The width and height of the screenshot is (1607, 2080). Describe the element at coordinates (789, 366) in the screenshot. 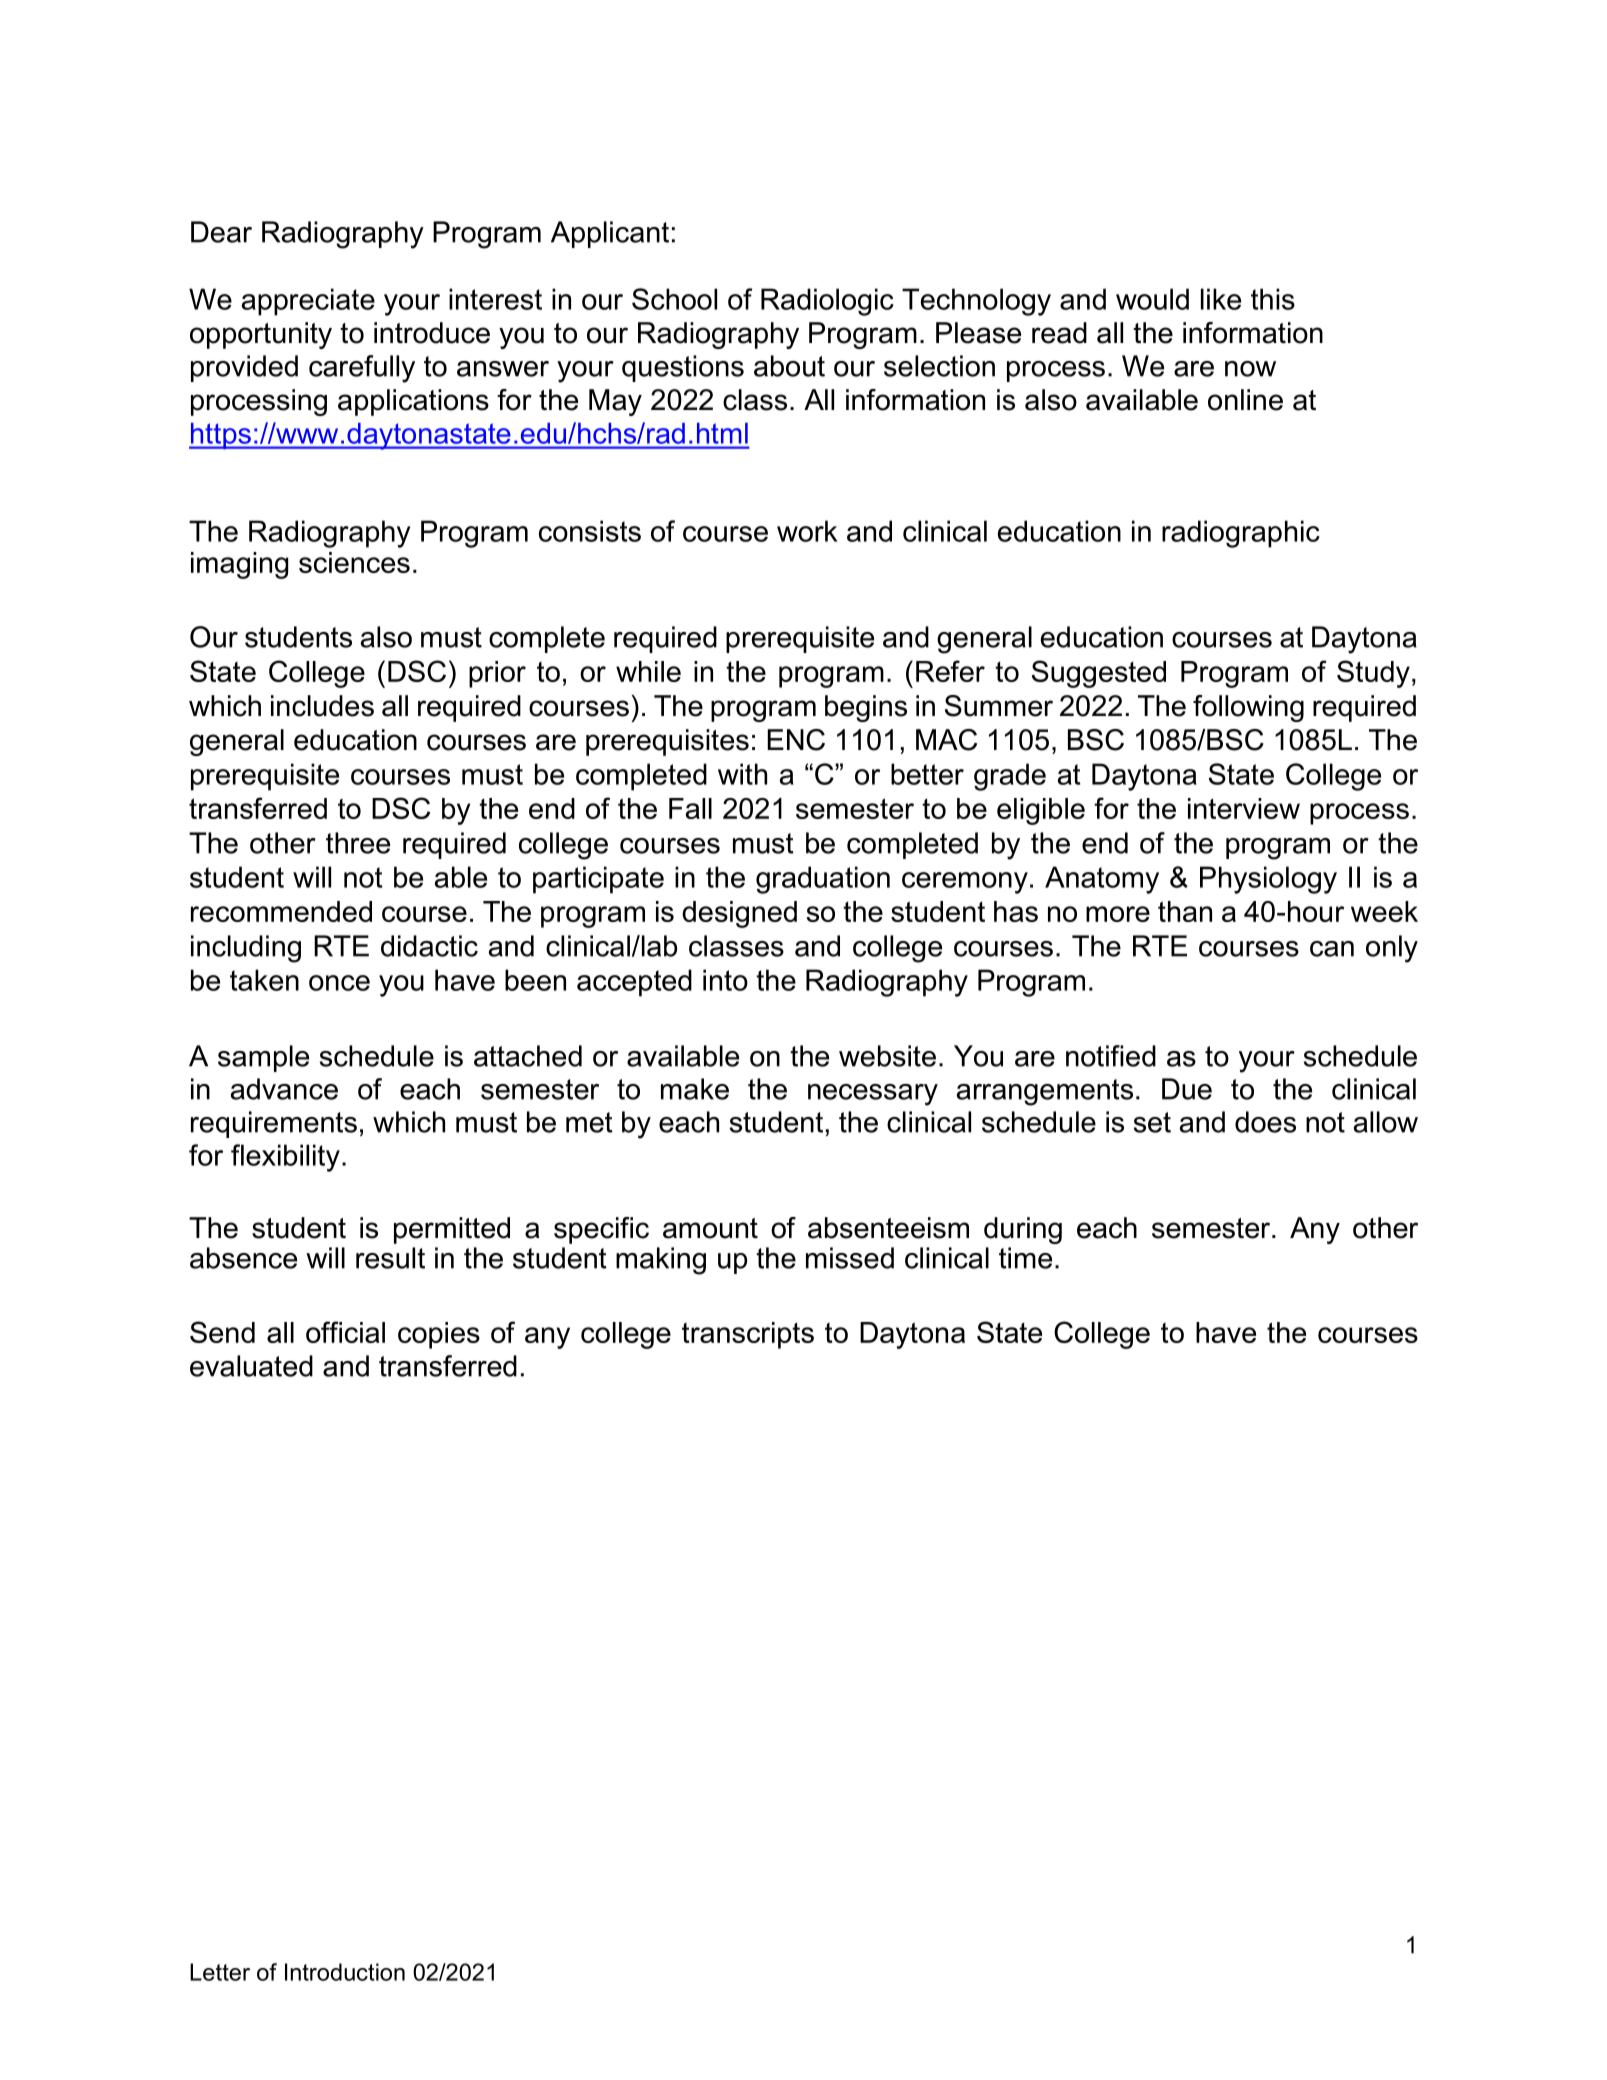

I see `about` at that location.
